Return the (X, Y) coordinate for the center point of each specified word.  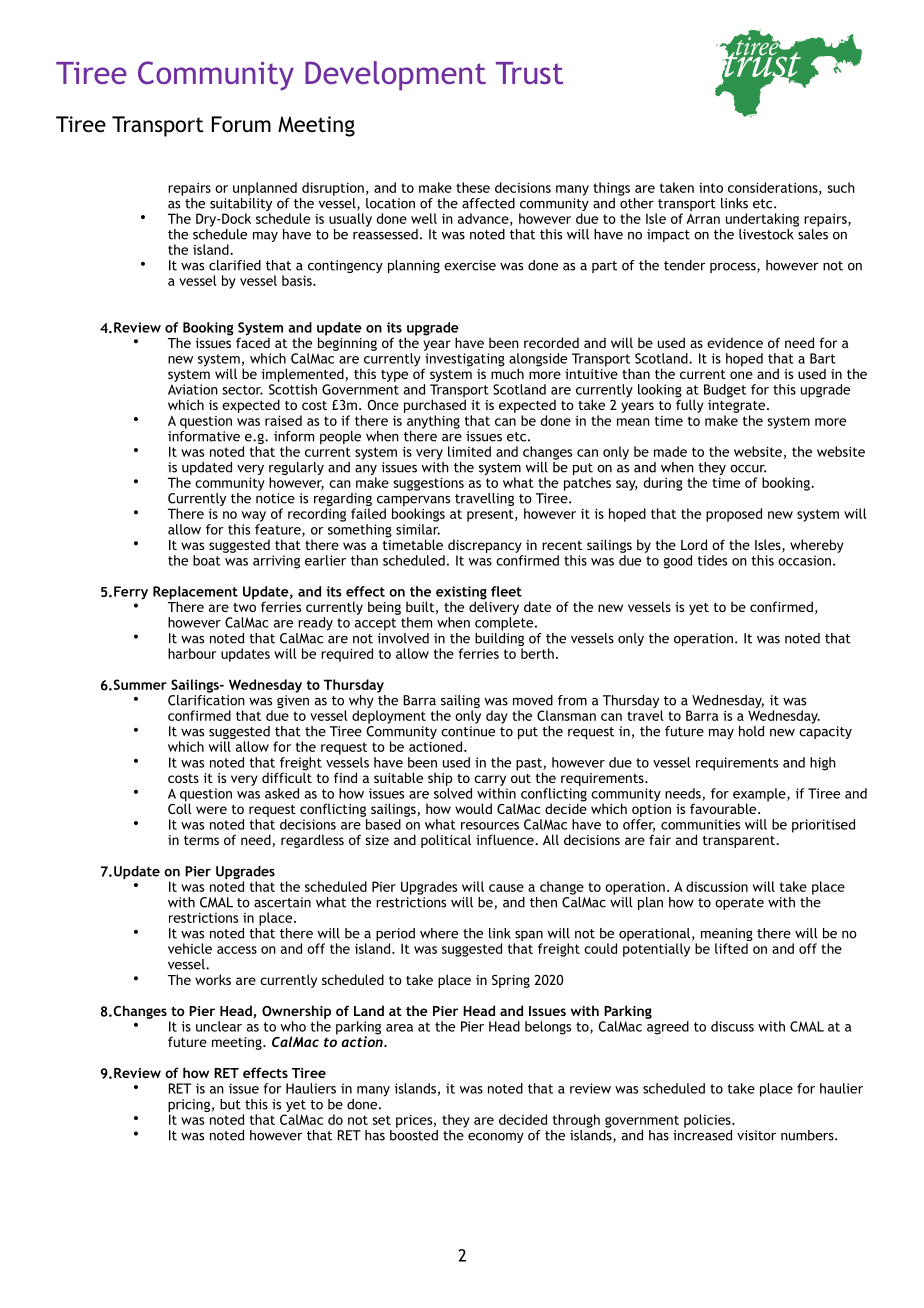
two (244, 607)
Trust (529, 73)
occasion (804, 560)
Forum (241, 124)
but (230, 1104)
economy (496, 1138)
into (711, 188)
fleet (506, 591)
